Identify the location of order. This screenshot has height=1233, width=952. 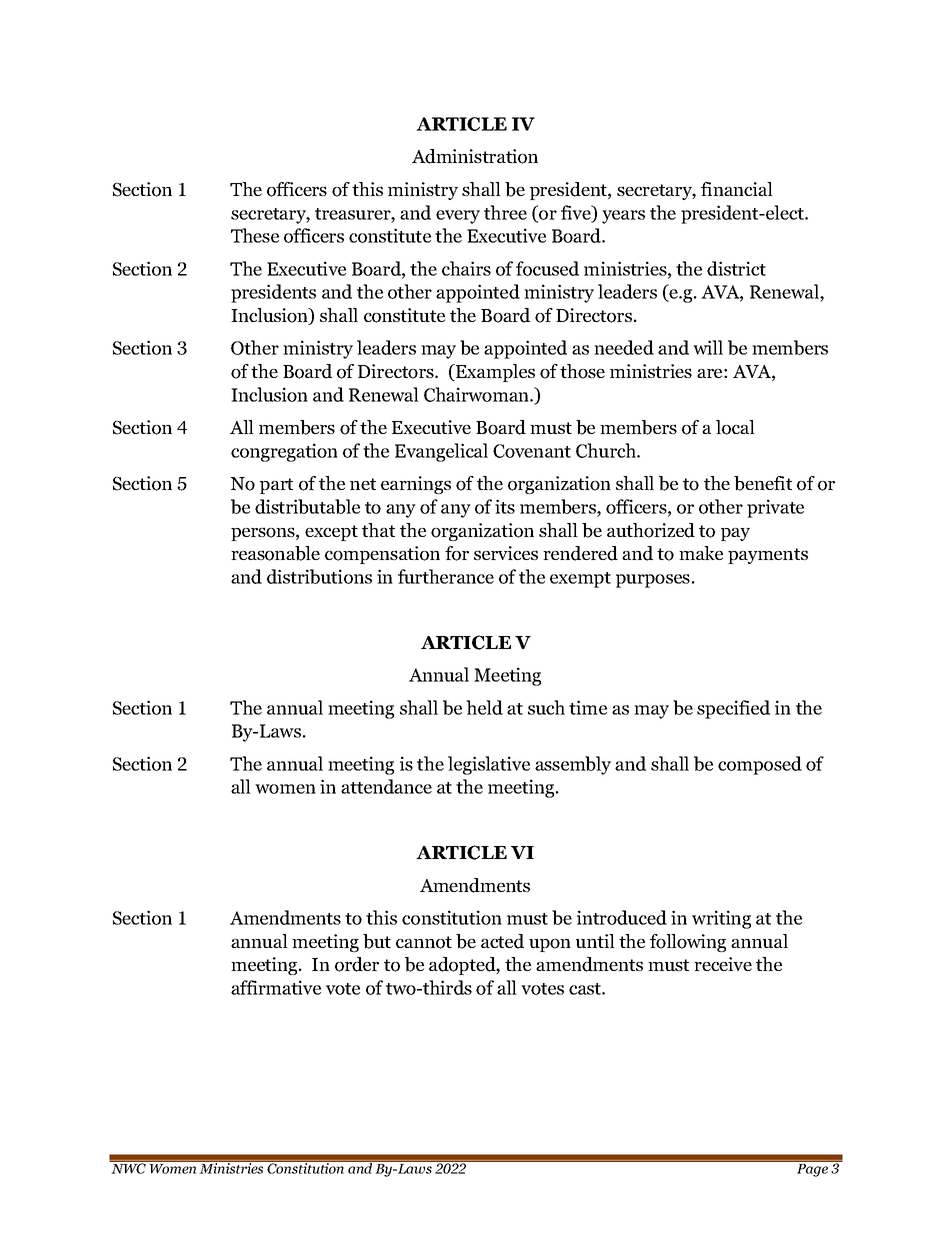
(357, 964).
